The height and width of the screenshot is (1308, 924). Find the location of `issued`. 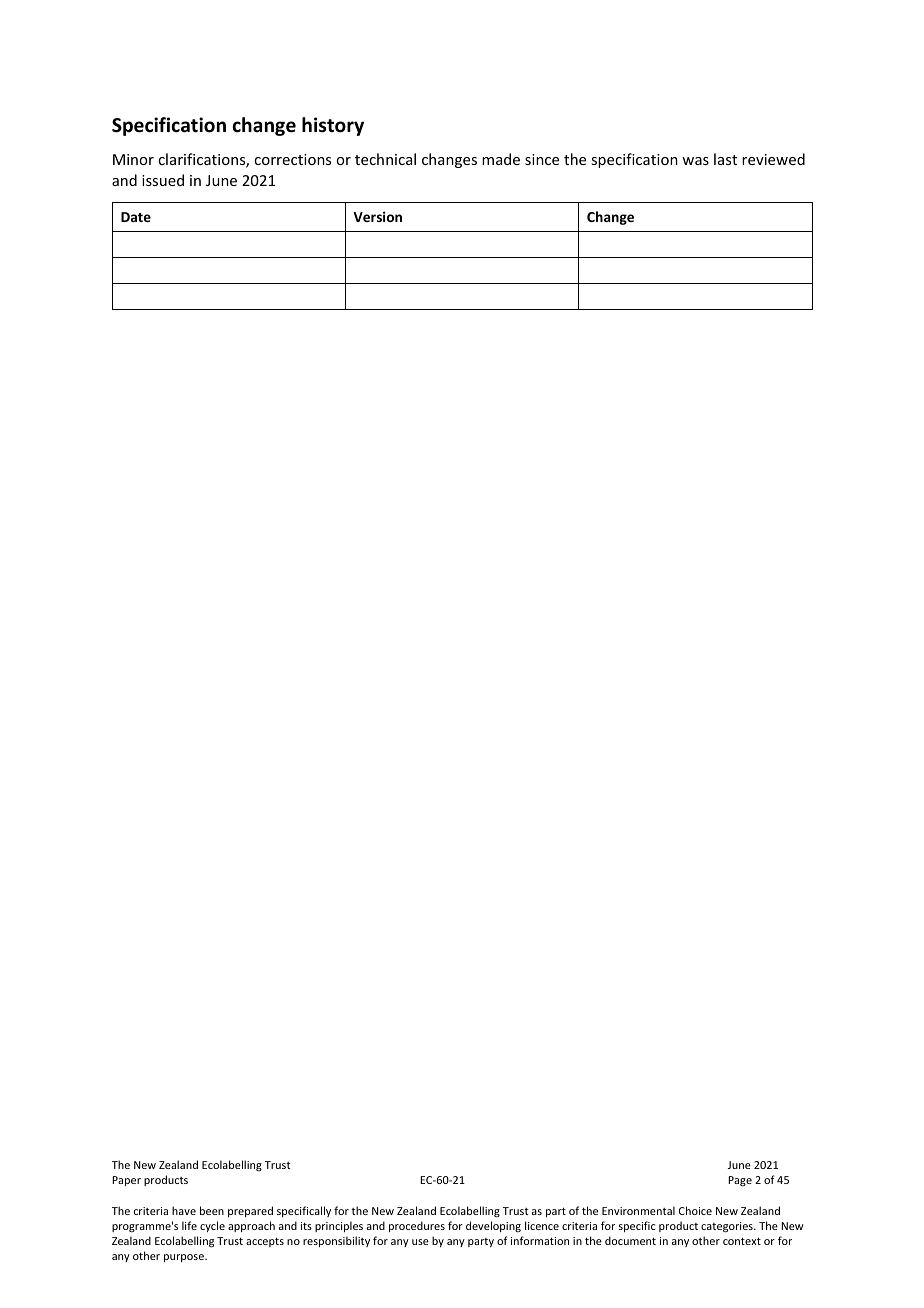

issued is located at coordinates (163, 180).
